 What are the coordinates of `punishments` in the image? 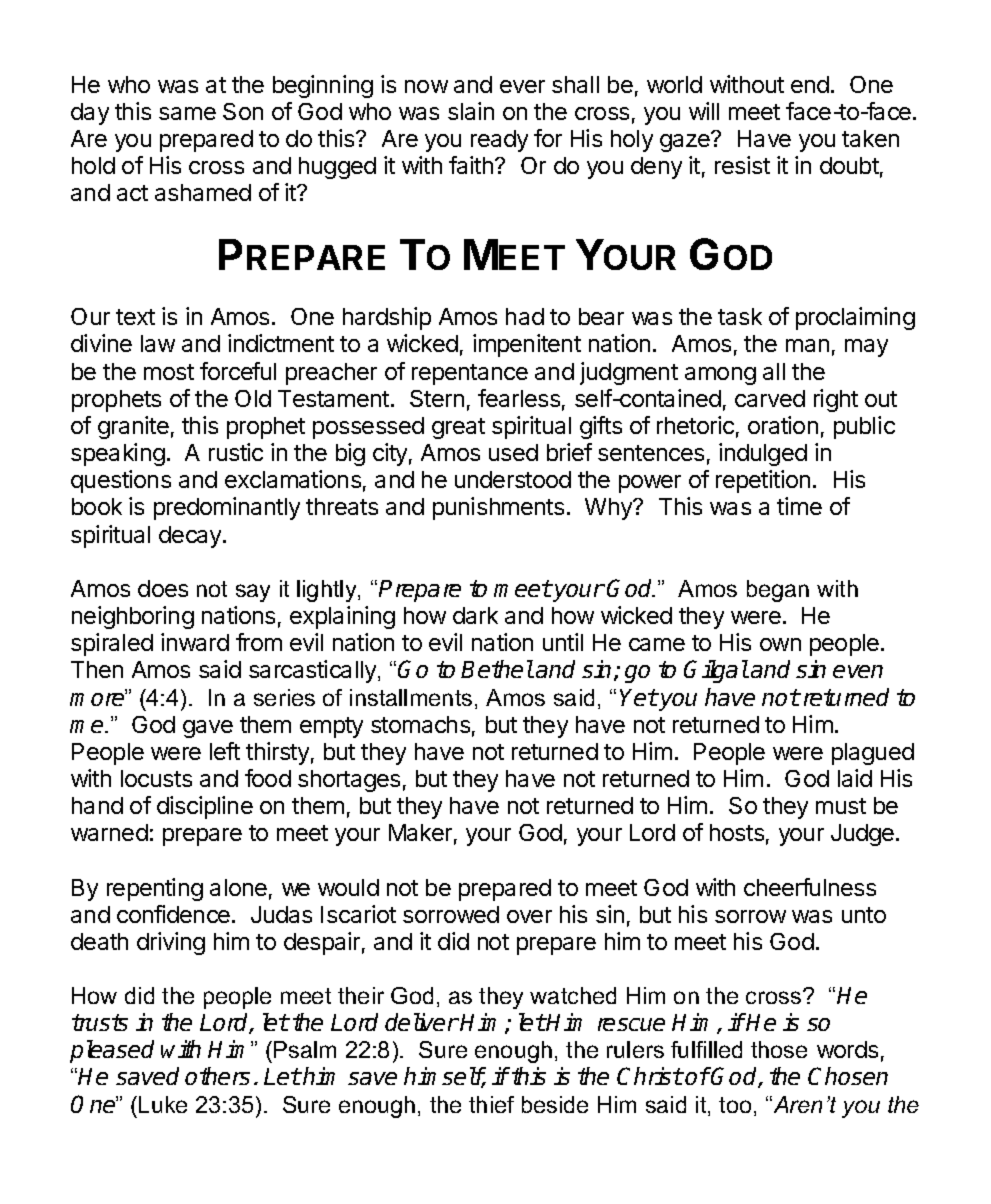 It's located at (498, 508).
